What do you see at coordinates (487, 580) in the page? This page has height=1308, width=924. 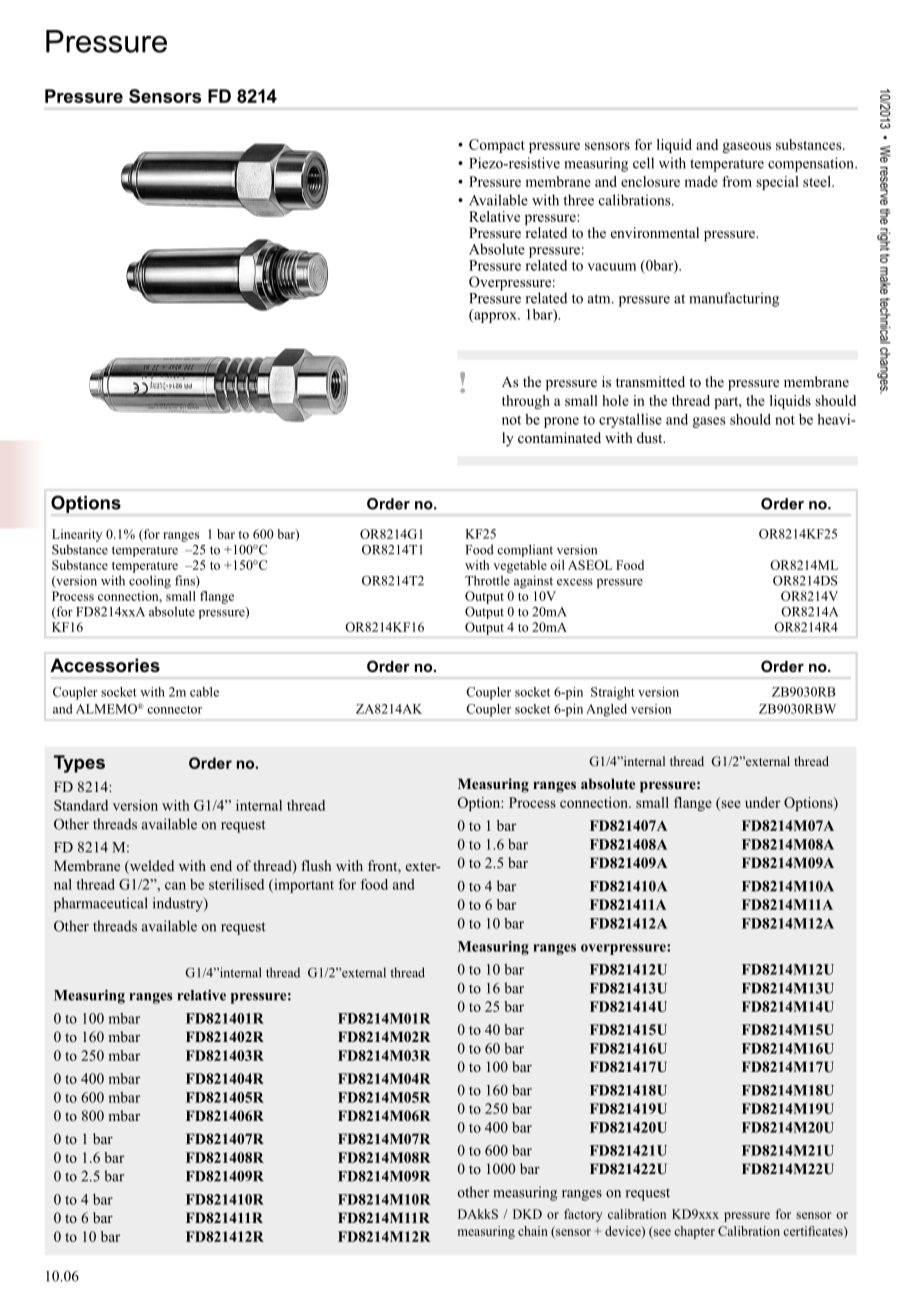 I see `Throttle` at bounding box center [487, 580].
